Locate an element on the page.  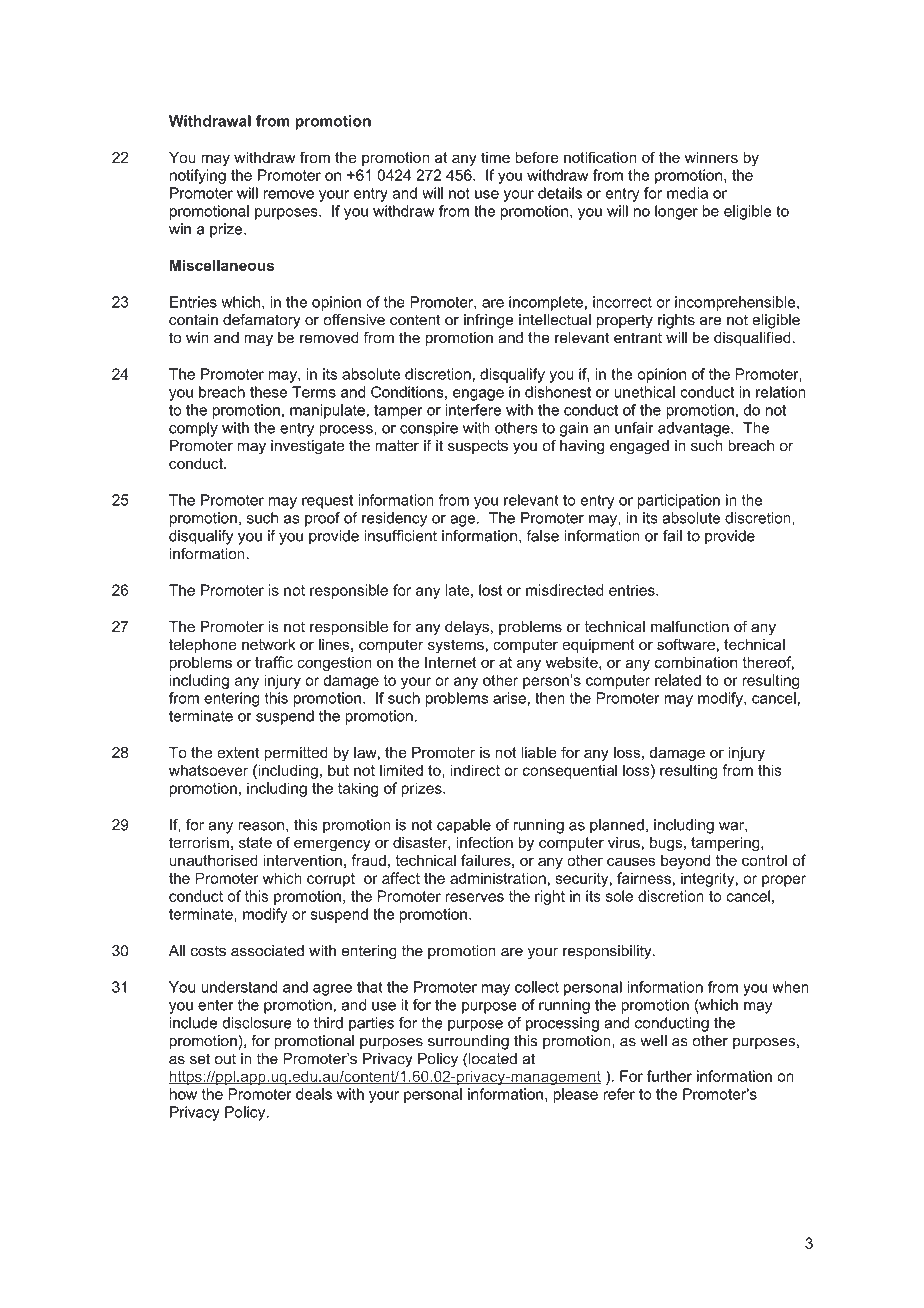
surrounding is located at coordinates (468, 1042).
